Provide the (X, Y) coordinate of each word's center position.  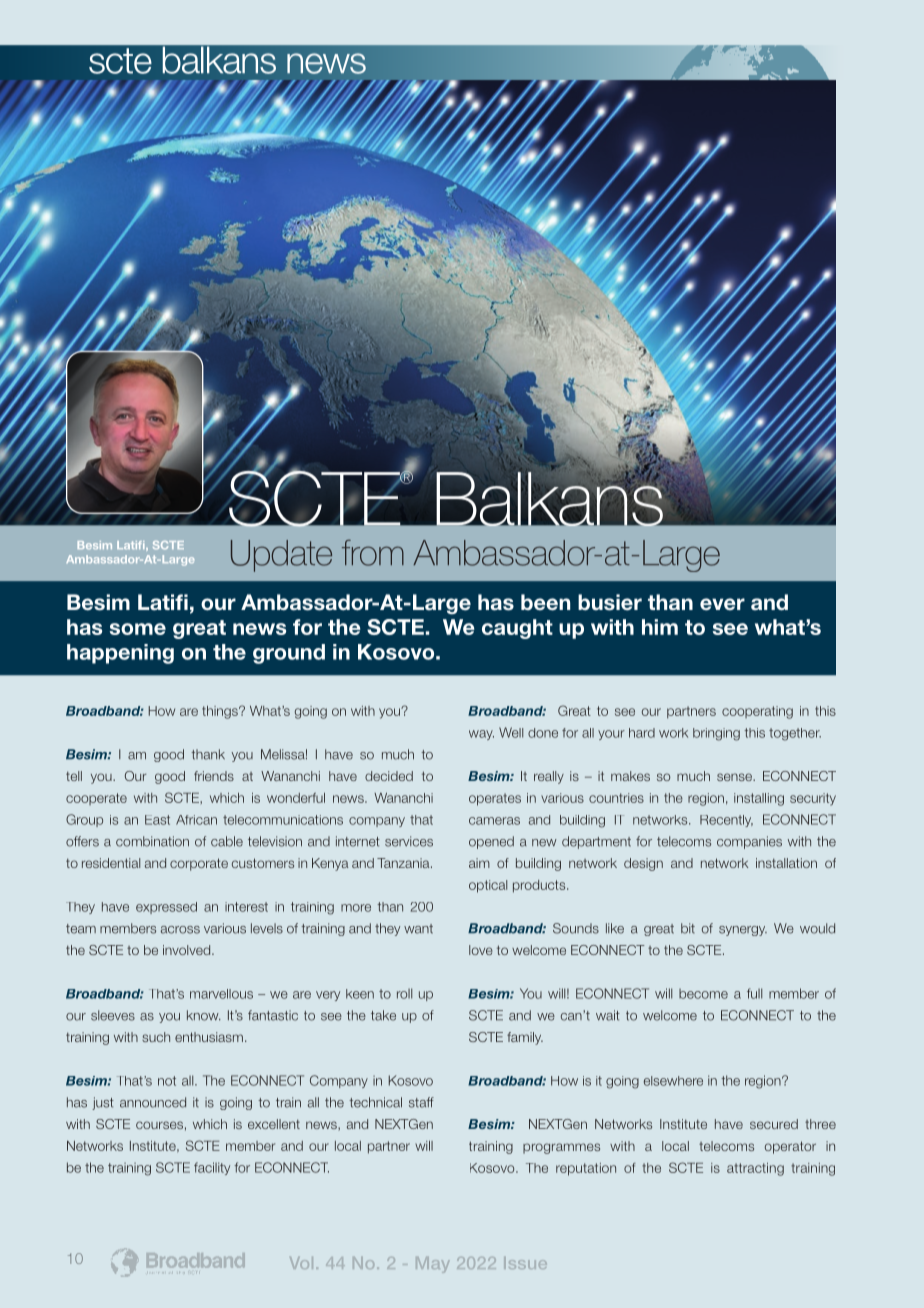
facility (212, 1168)
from (373, 553)
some (138, 629)
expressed (166, 908)
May (432, 1265)
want (418, 929)
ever (722, 604)
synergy (743, 931)
